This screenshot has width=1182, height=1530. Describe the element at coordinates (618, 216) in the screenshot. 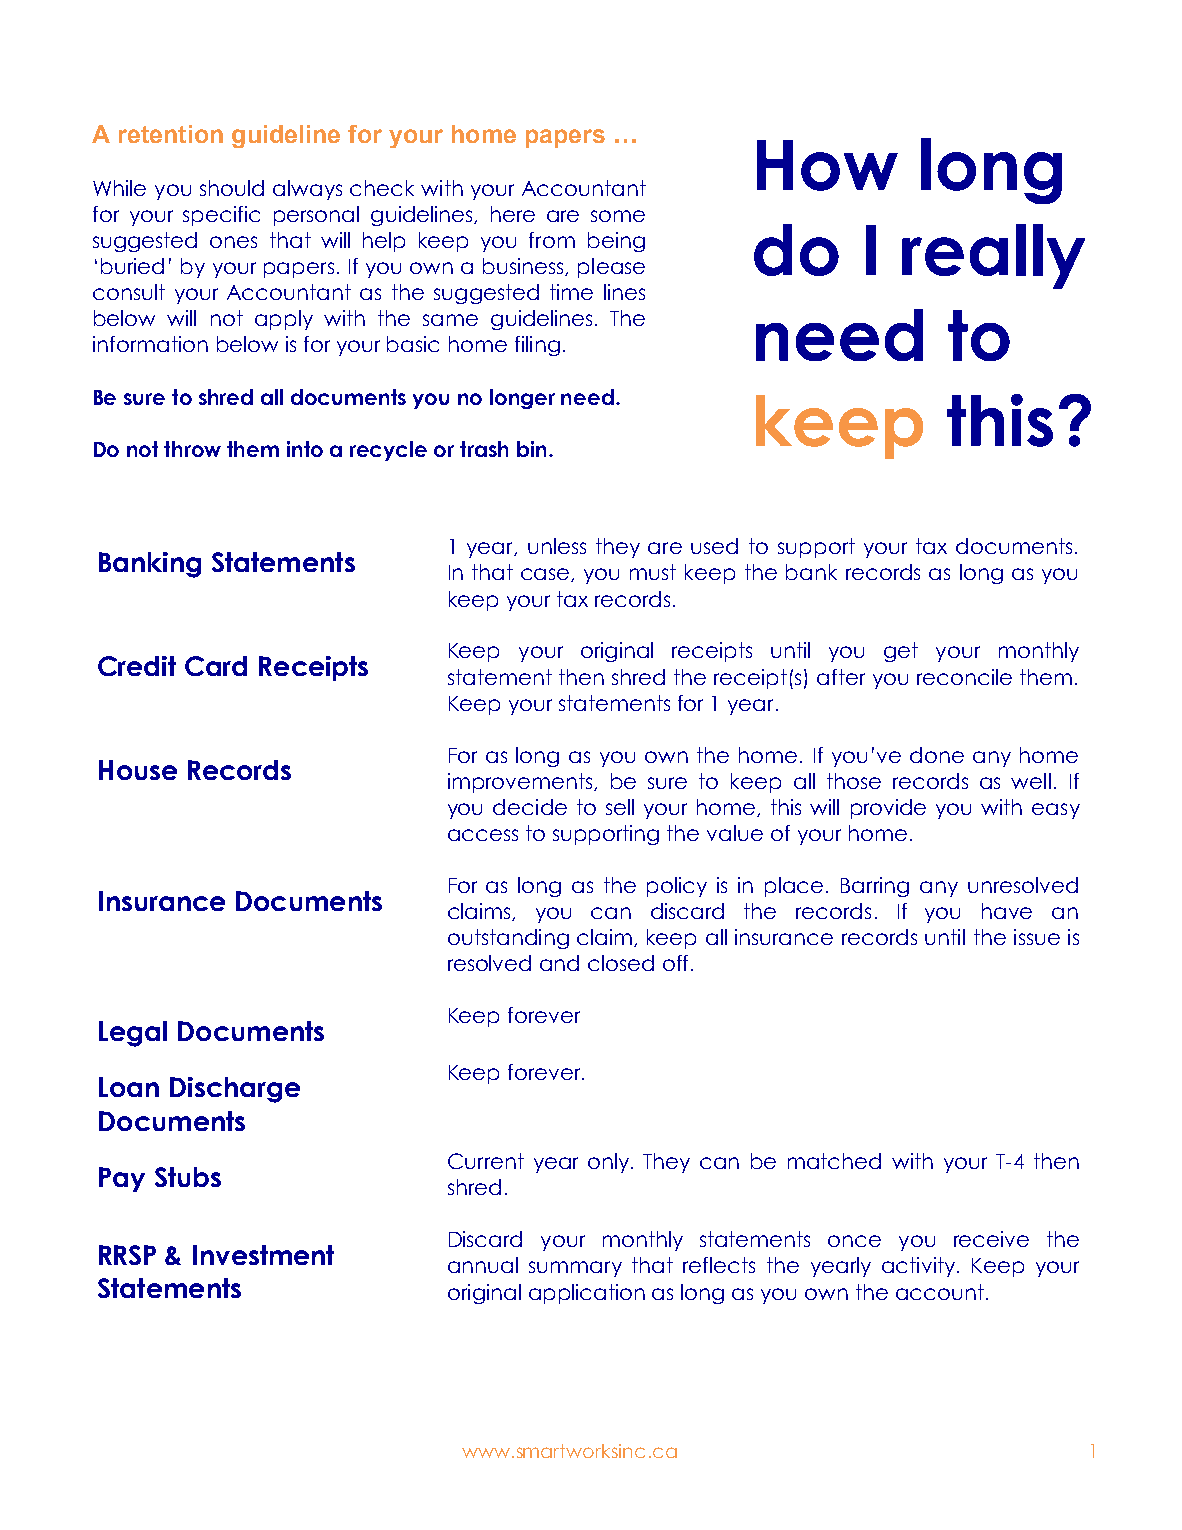

I see `some` at that location.
